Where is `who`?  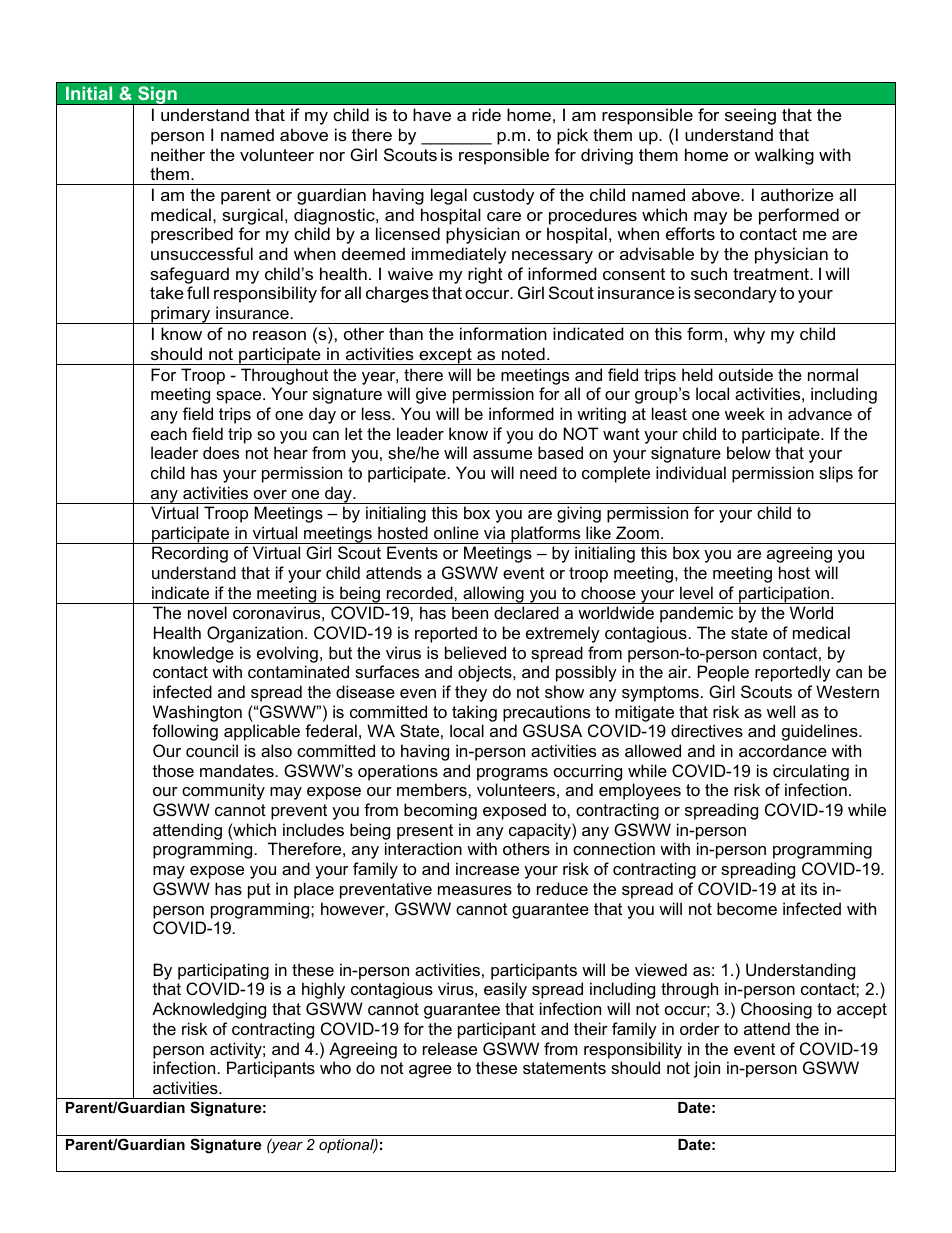 who is located at coordinates (335, 1067).
